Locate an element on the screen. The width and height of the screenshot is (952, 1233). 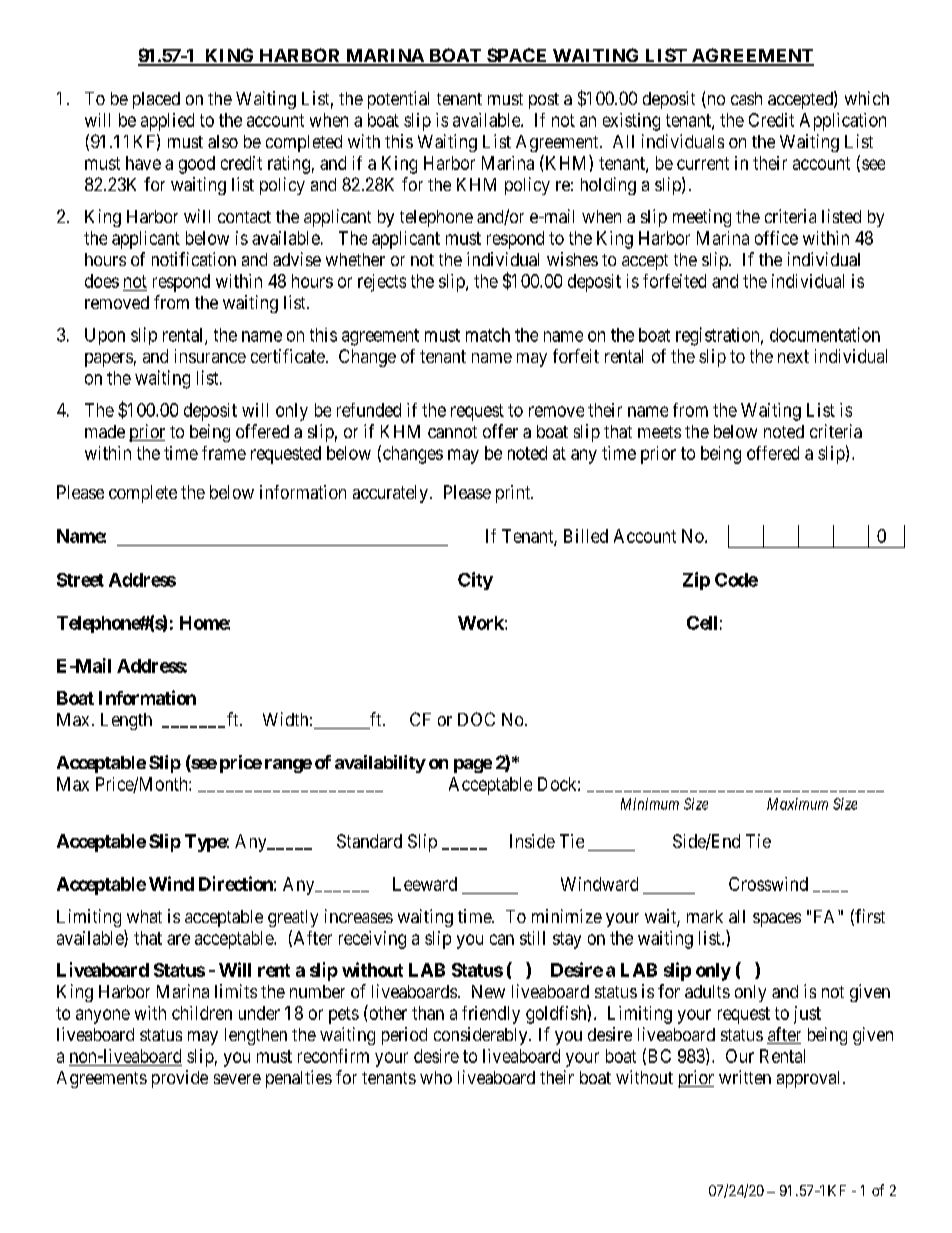
written is located at coordinates (745, 1077).
